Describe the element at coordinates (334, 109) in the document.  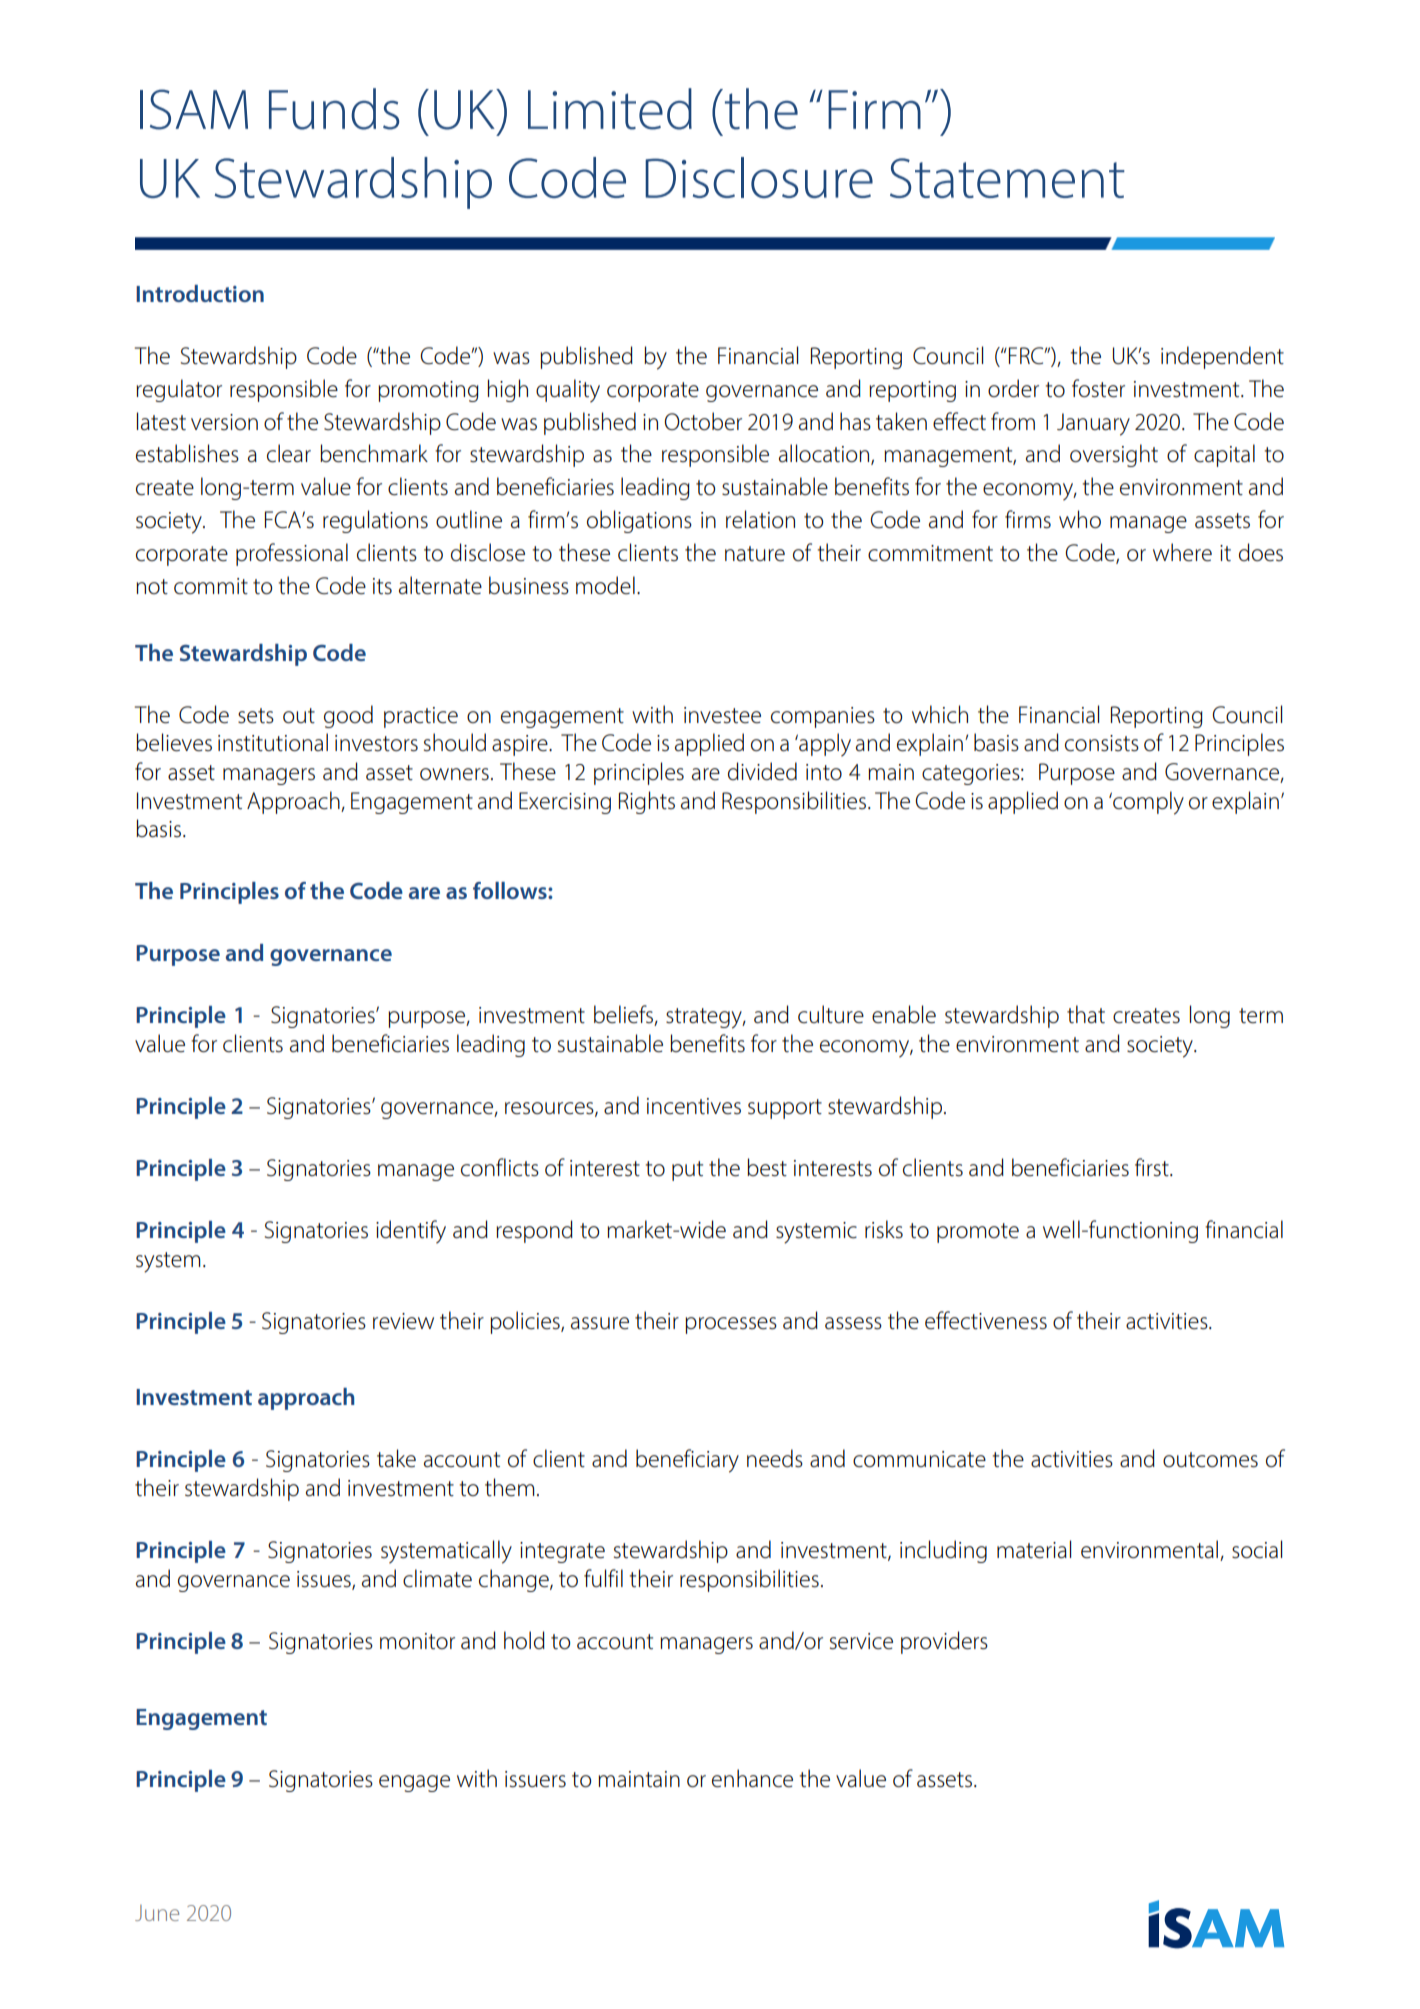
I see `Funds` at that location.
